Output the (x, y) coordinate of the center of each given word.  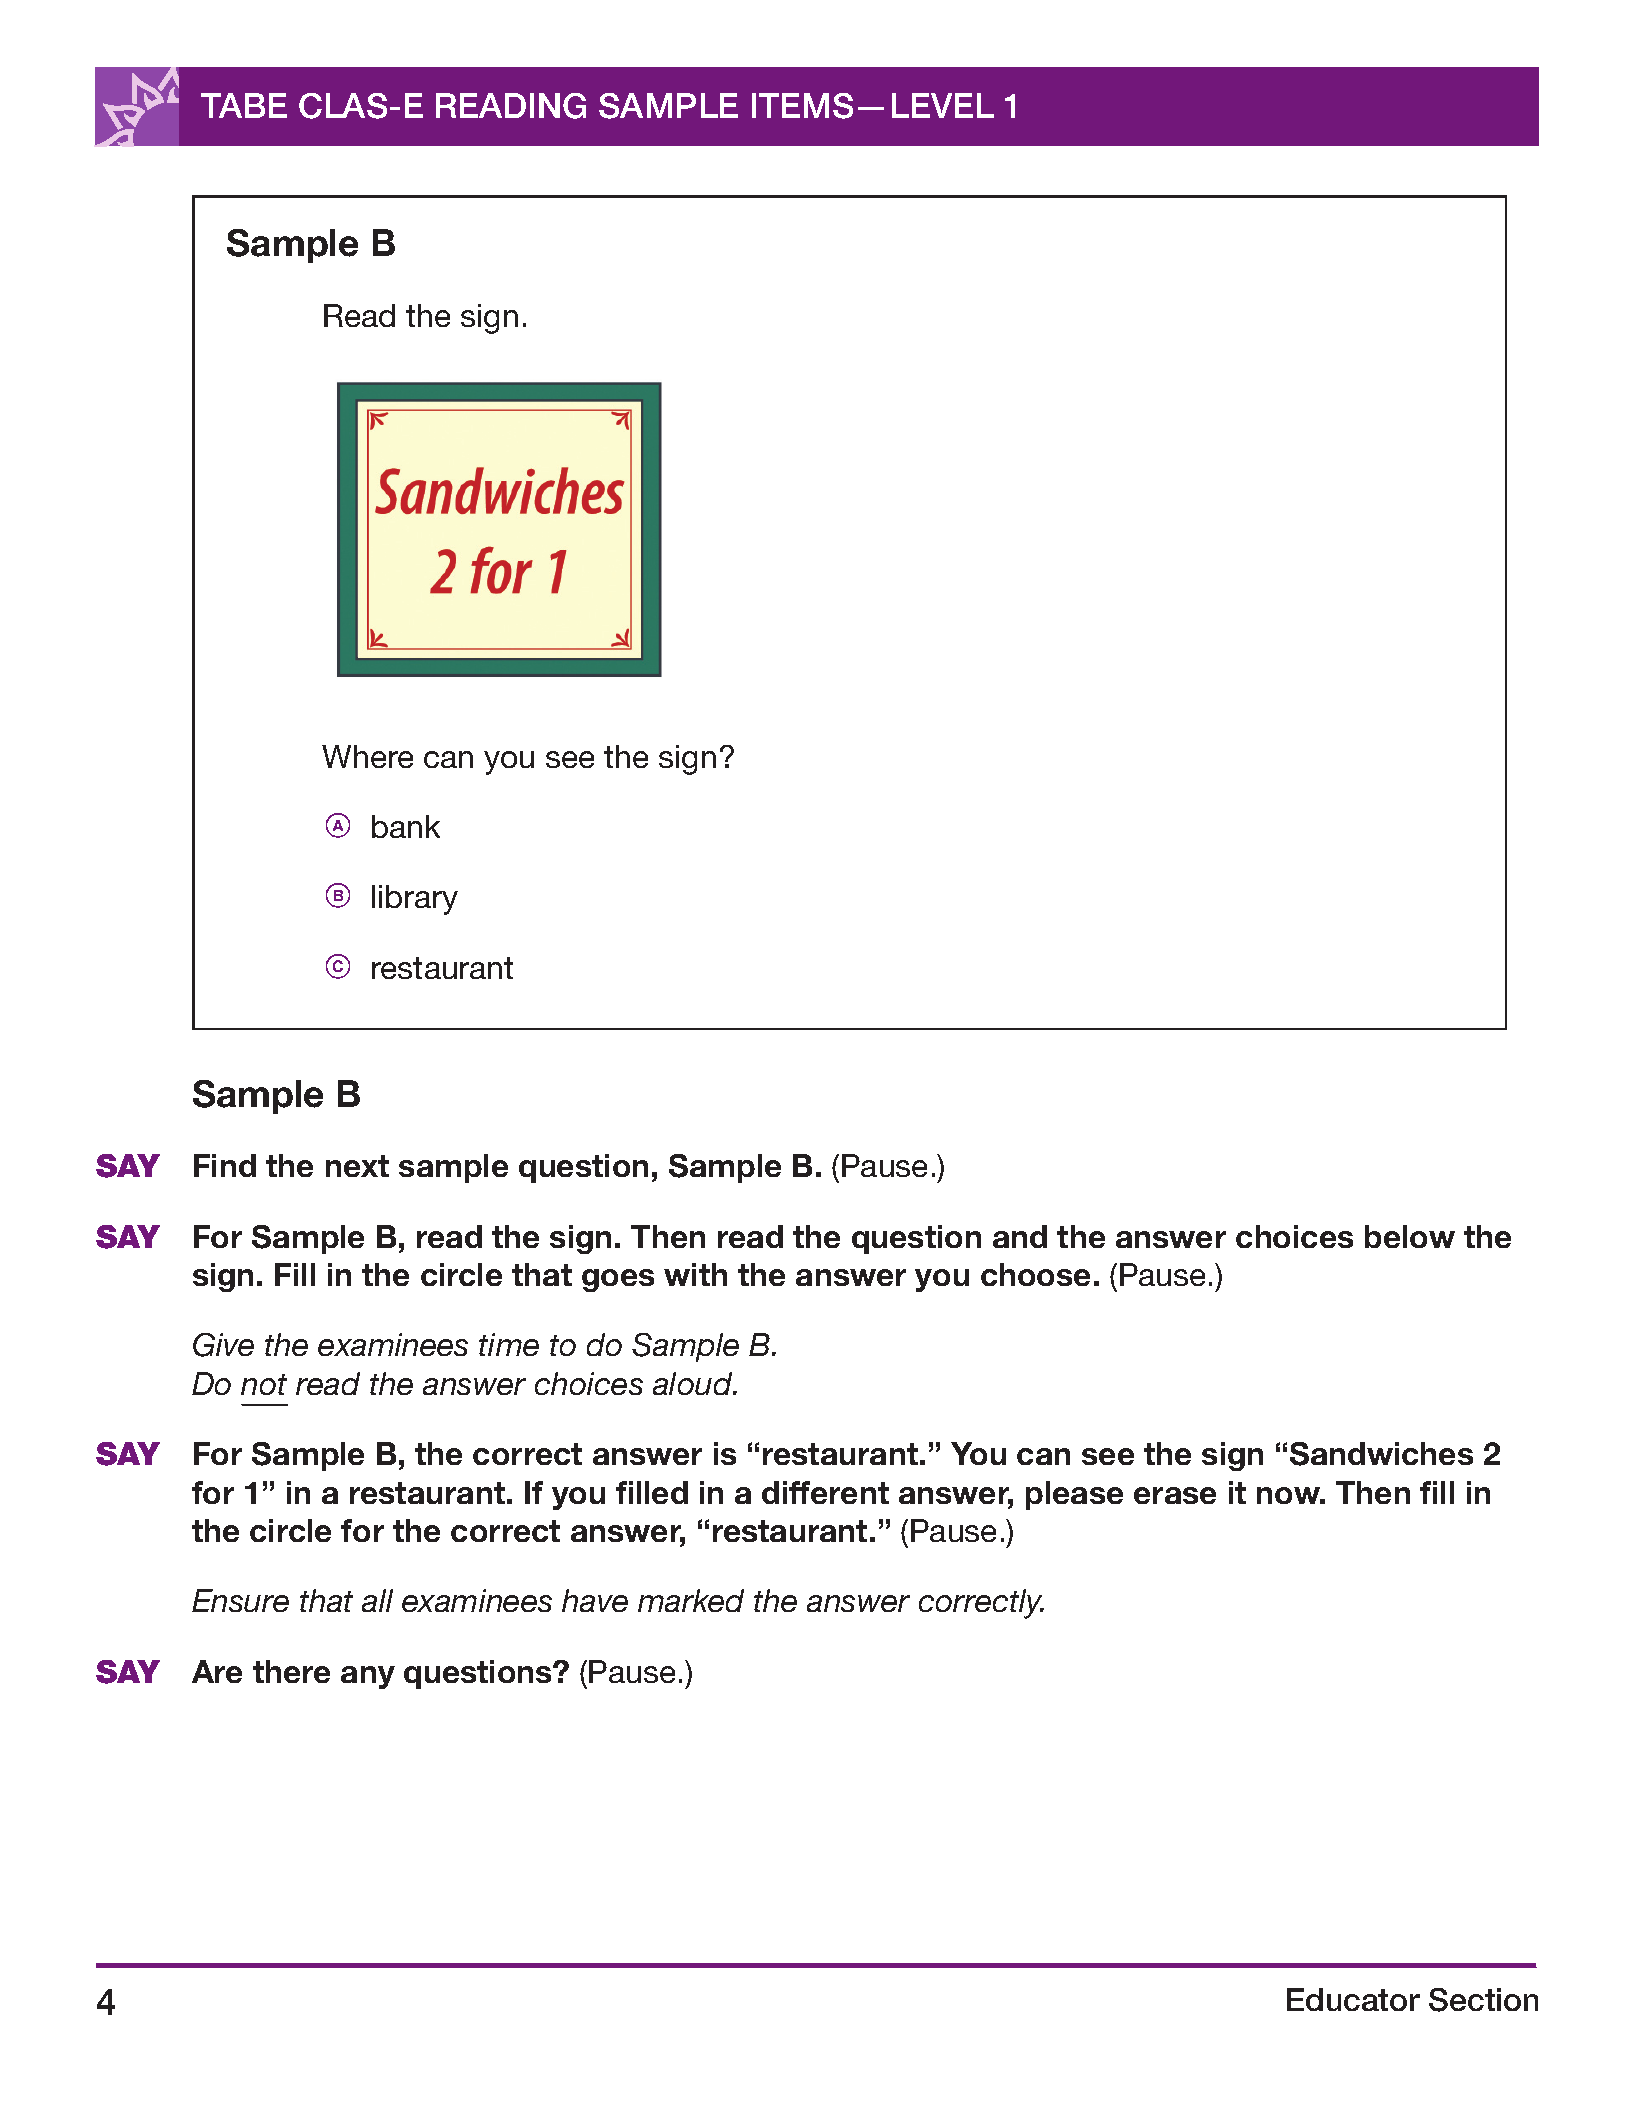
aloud (694, 1383)
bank (406, 826)
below (1410, 1236)
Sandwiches (1381, 1454)
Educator (1353, 1999)
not (264, 1384)
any (368, 1677)
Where (367, 756)
